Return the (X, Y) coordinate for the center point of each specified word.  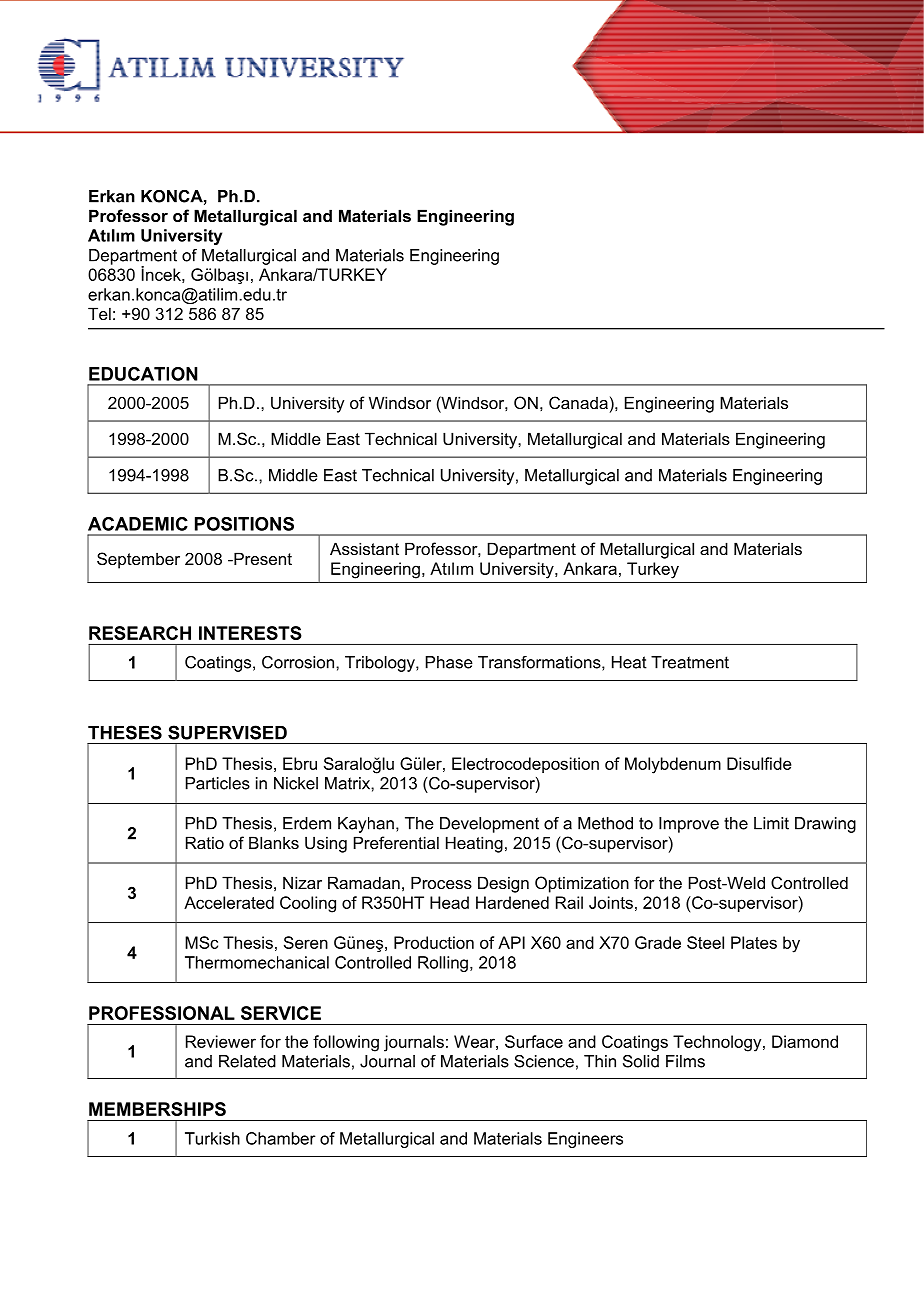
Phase (449, 662)
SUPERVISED (227, 732)
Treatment (690, 662)
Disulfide (759, 763)
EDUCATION (143, 374)
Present (262, 558)
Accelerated (229, 902)
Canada (578, 402)
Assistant (364, 548)
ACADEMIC (138, 524)
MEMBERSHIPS (157, 1109)
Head (449, 902)
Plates (754, 942)
